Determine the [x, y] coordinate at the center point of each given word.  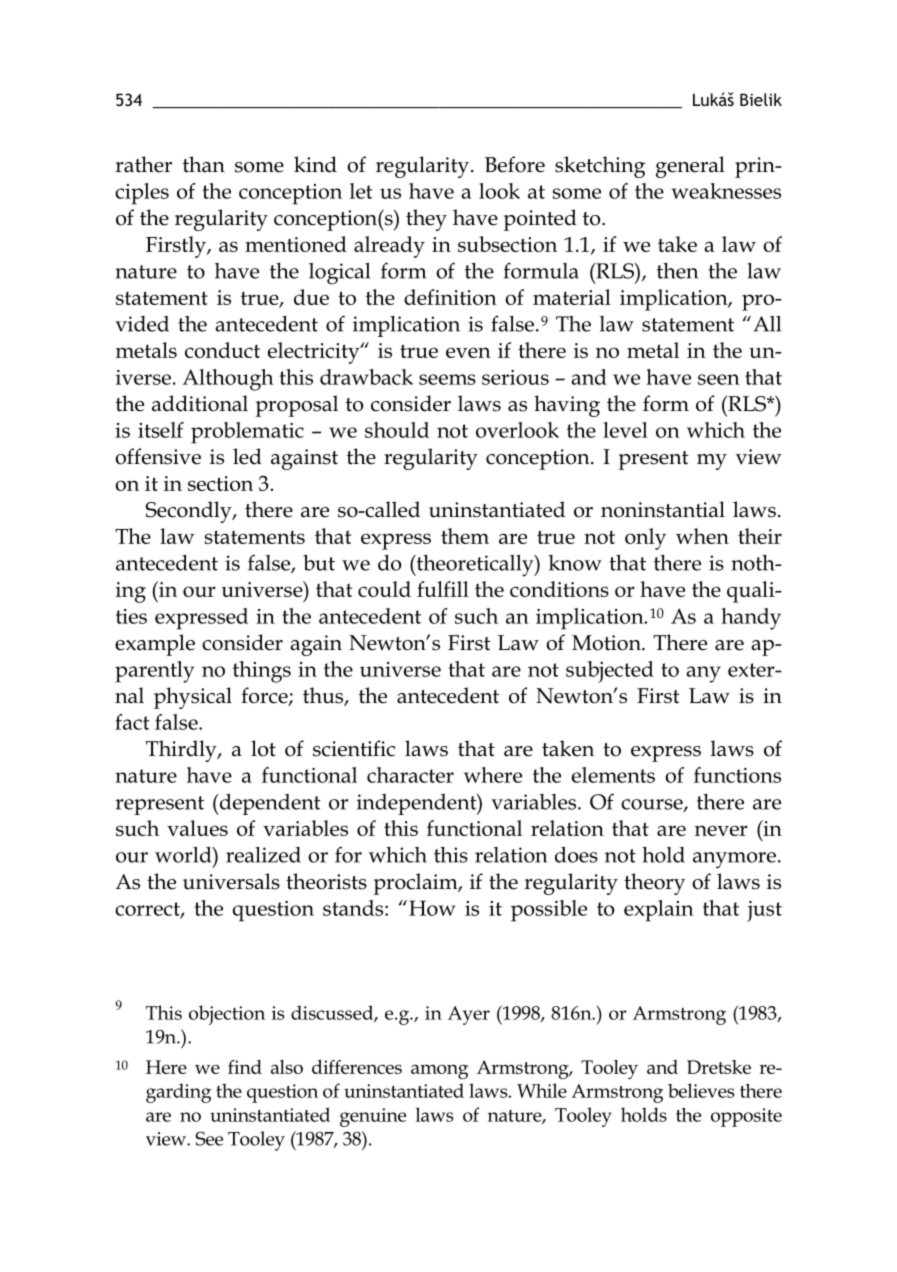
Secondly [189, 512]
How [432, 908]
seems [447, 379]
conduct [222, 350]
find [245, 1067]
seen [719, 379]
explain [659, 911]
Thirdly [182, 751]
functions [737, 775]
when [702, 536]
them [465, 536]
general [690, 167]
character [410, 775]
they [426, 220]
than [204, 164]
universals [231, 881]
